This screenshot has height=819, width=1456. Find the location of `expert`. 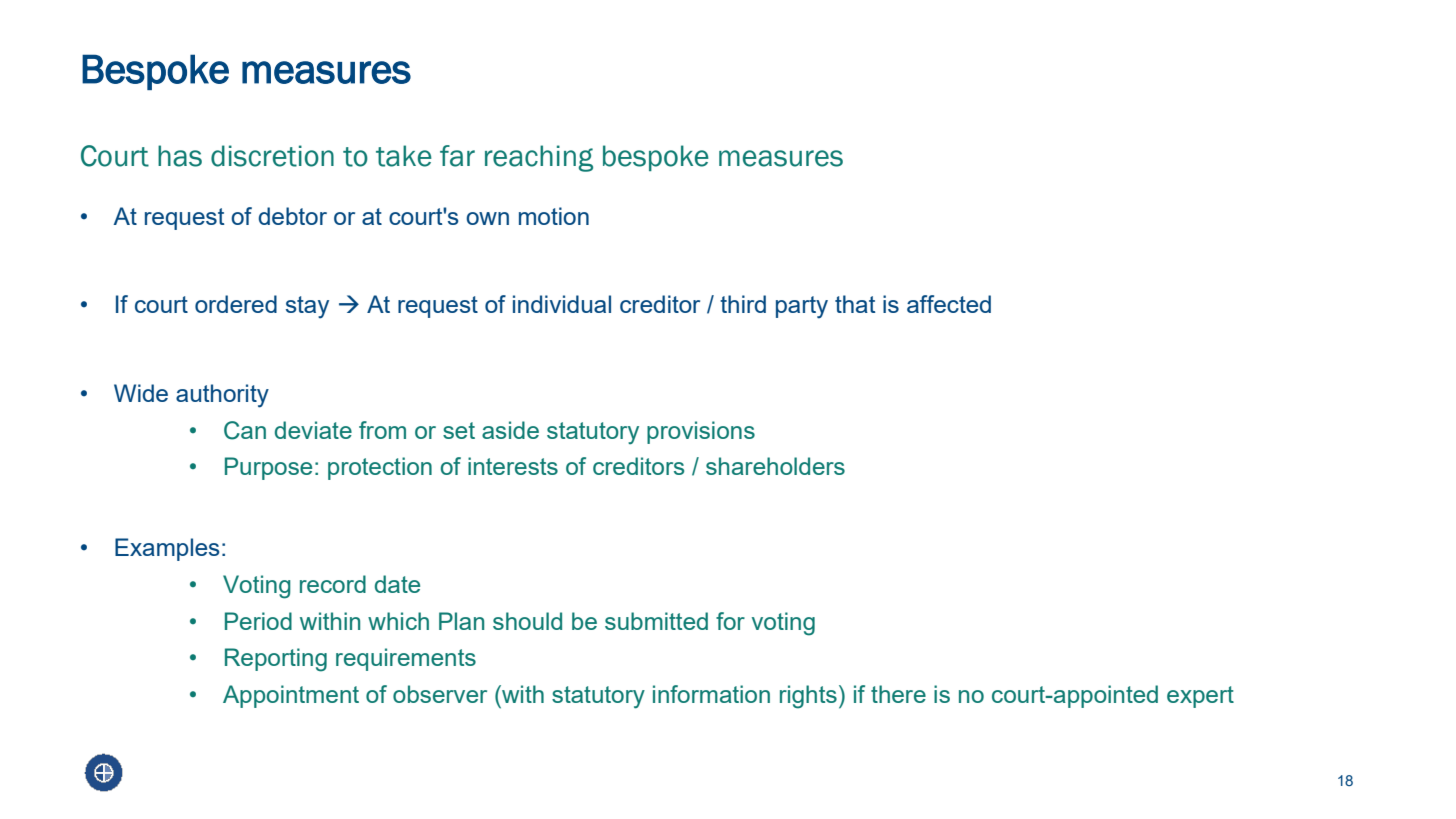

expert is located at coordinates (1200, 697).
